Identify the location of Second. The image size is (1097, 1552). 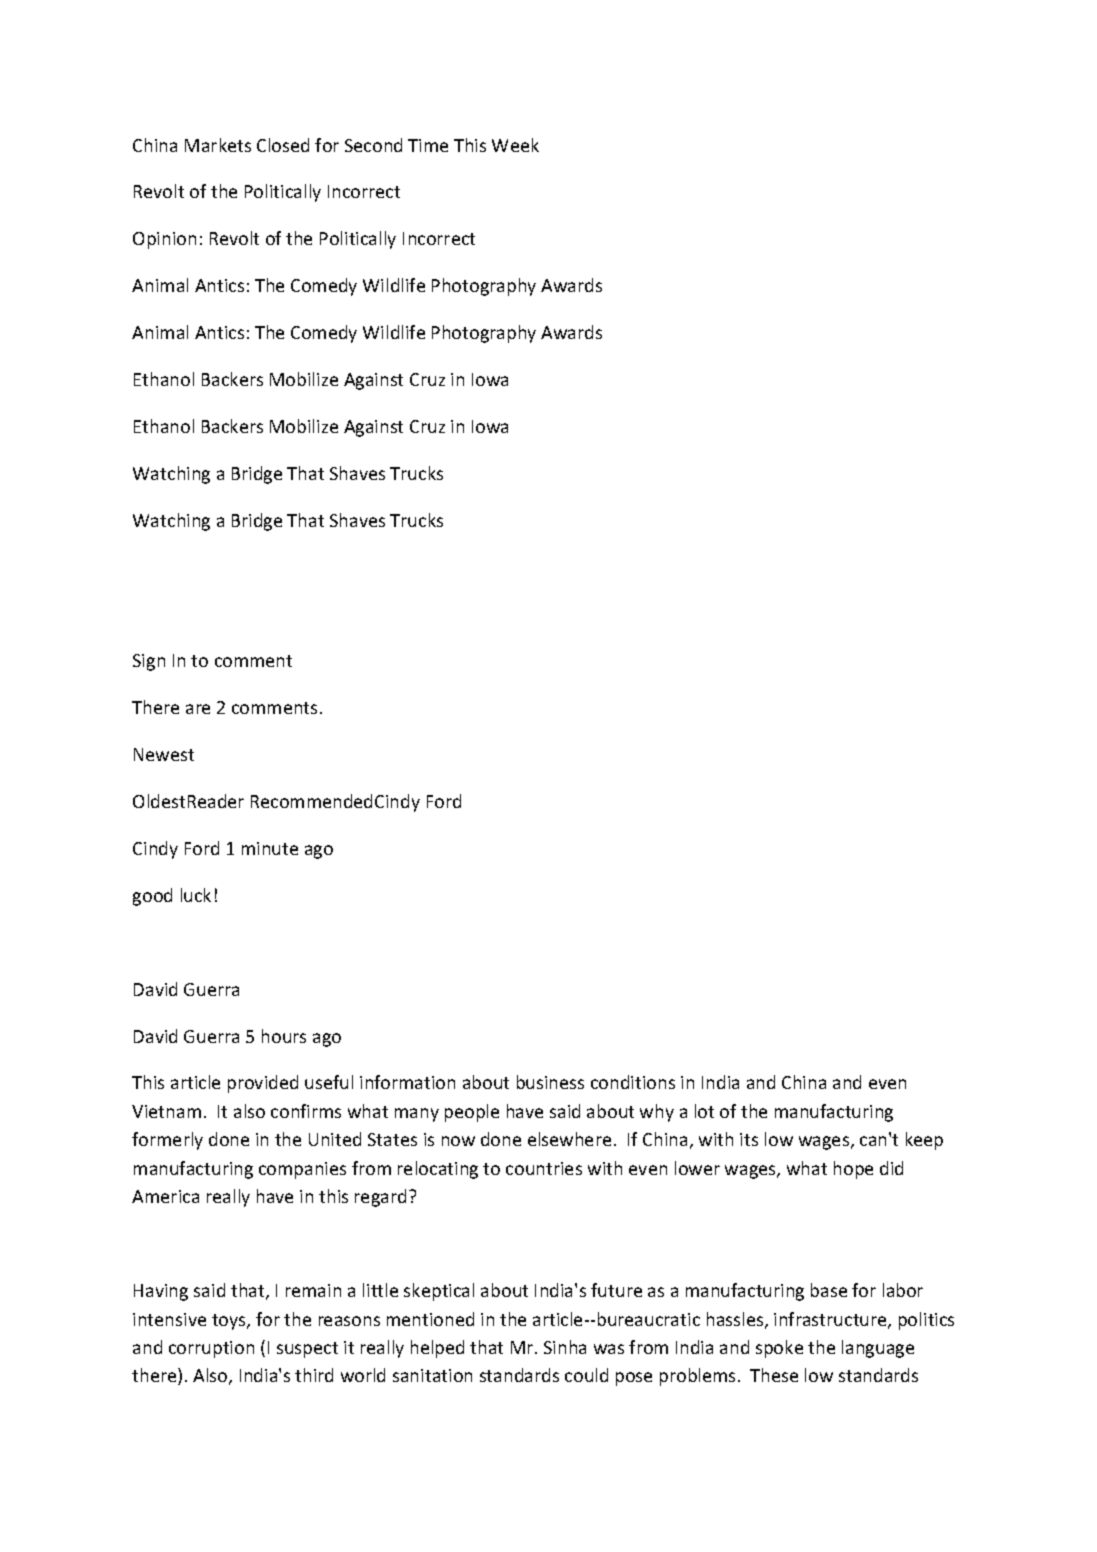
(373, 145).
